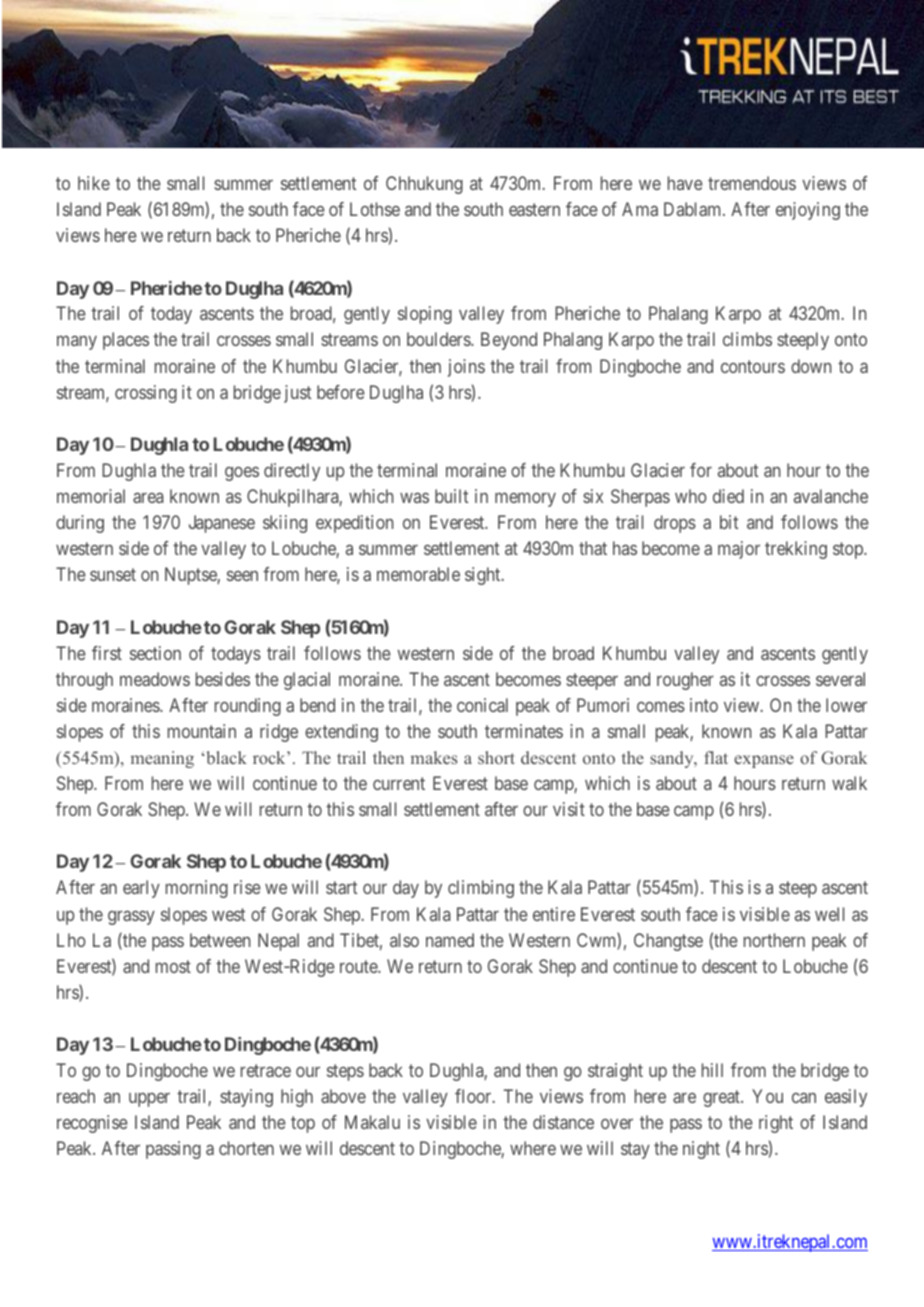 The width and height of the screenshot is (924, 1307). Describe the element at coordinates (685, 681) in the screenshot. I see `rougher` at that location.
